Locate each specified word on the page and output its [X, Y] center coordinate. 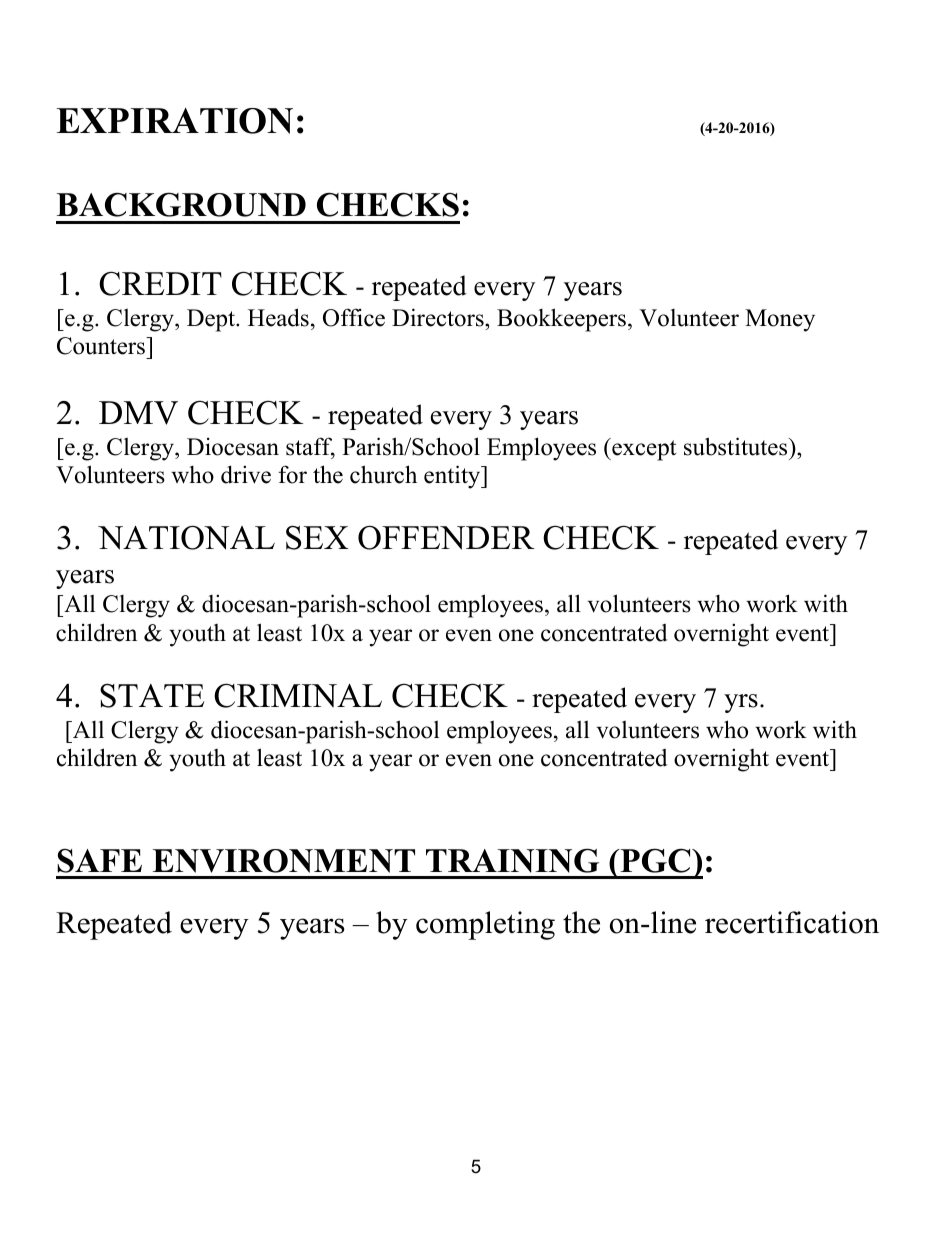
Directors [439, 317]
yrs [741, 703]
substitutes [737, 446]
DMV [138, 413]
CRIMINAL [298, 695]
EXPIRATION [175, 121]
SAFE [99, 861]
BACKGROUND [181, 204]
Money [780, 320]
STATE [152, 696]
